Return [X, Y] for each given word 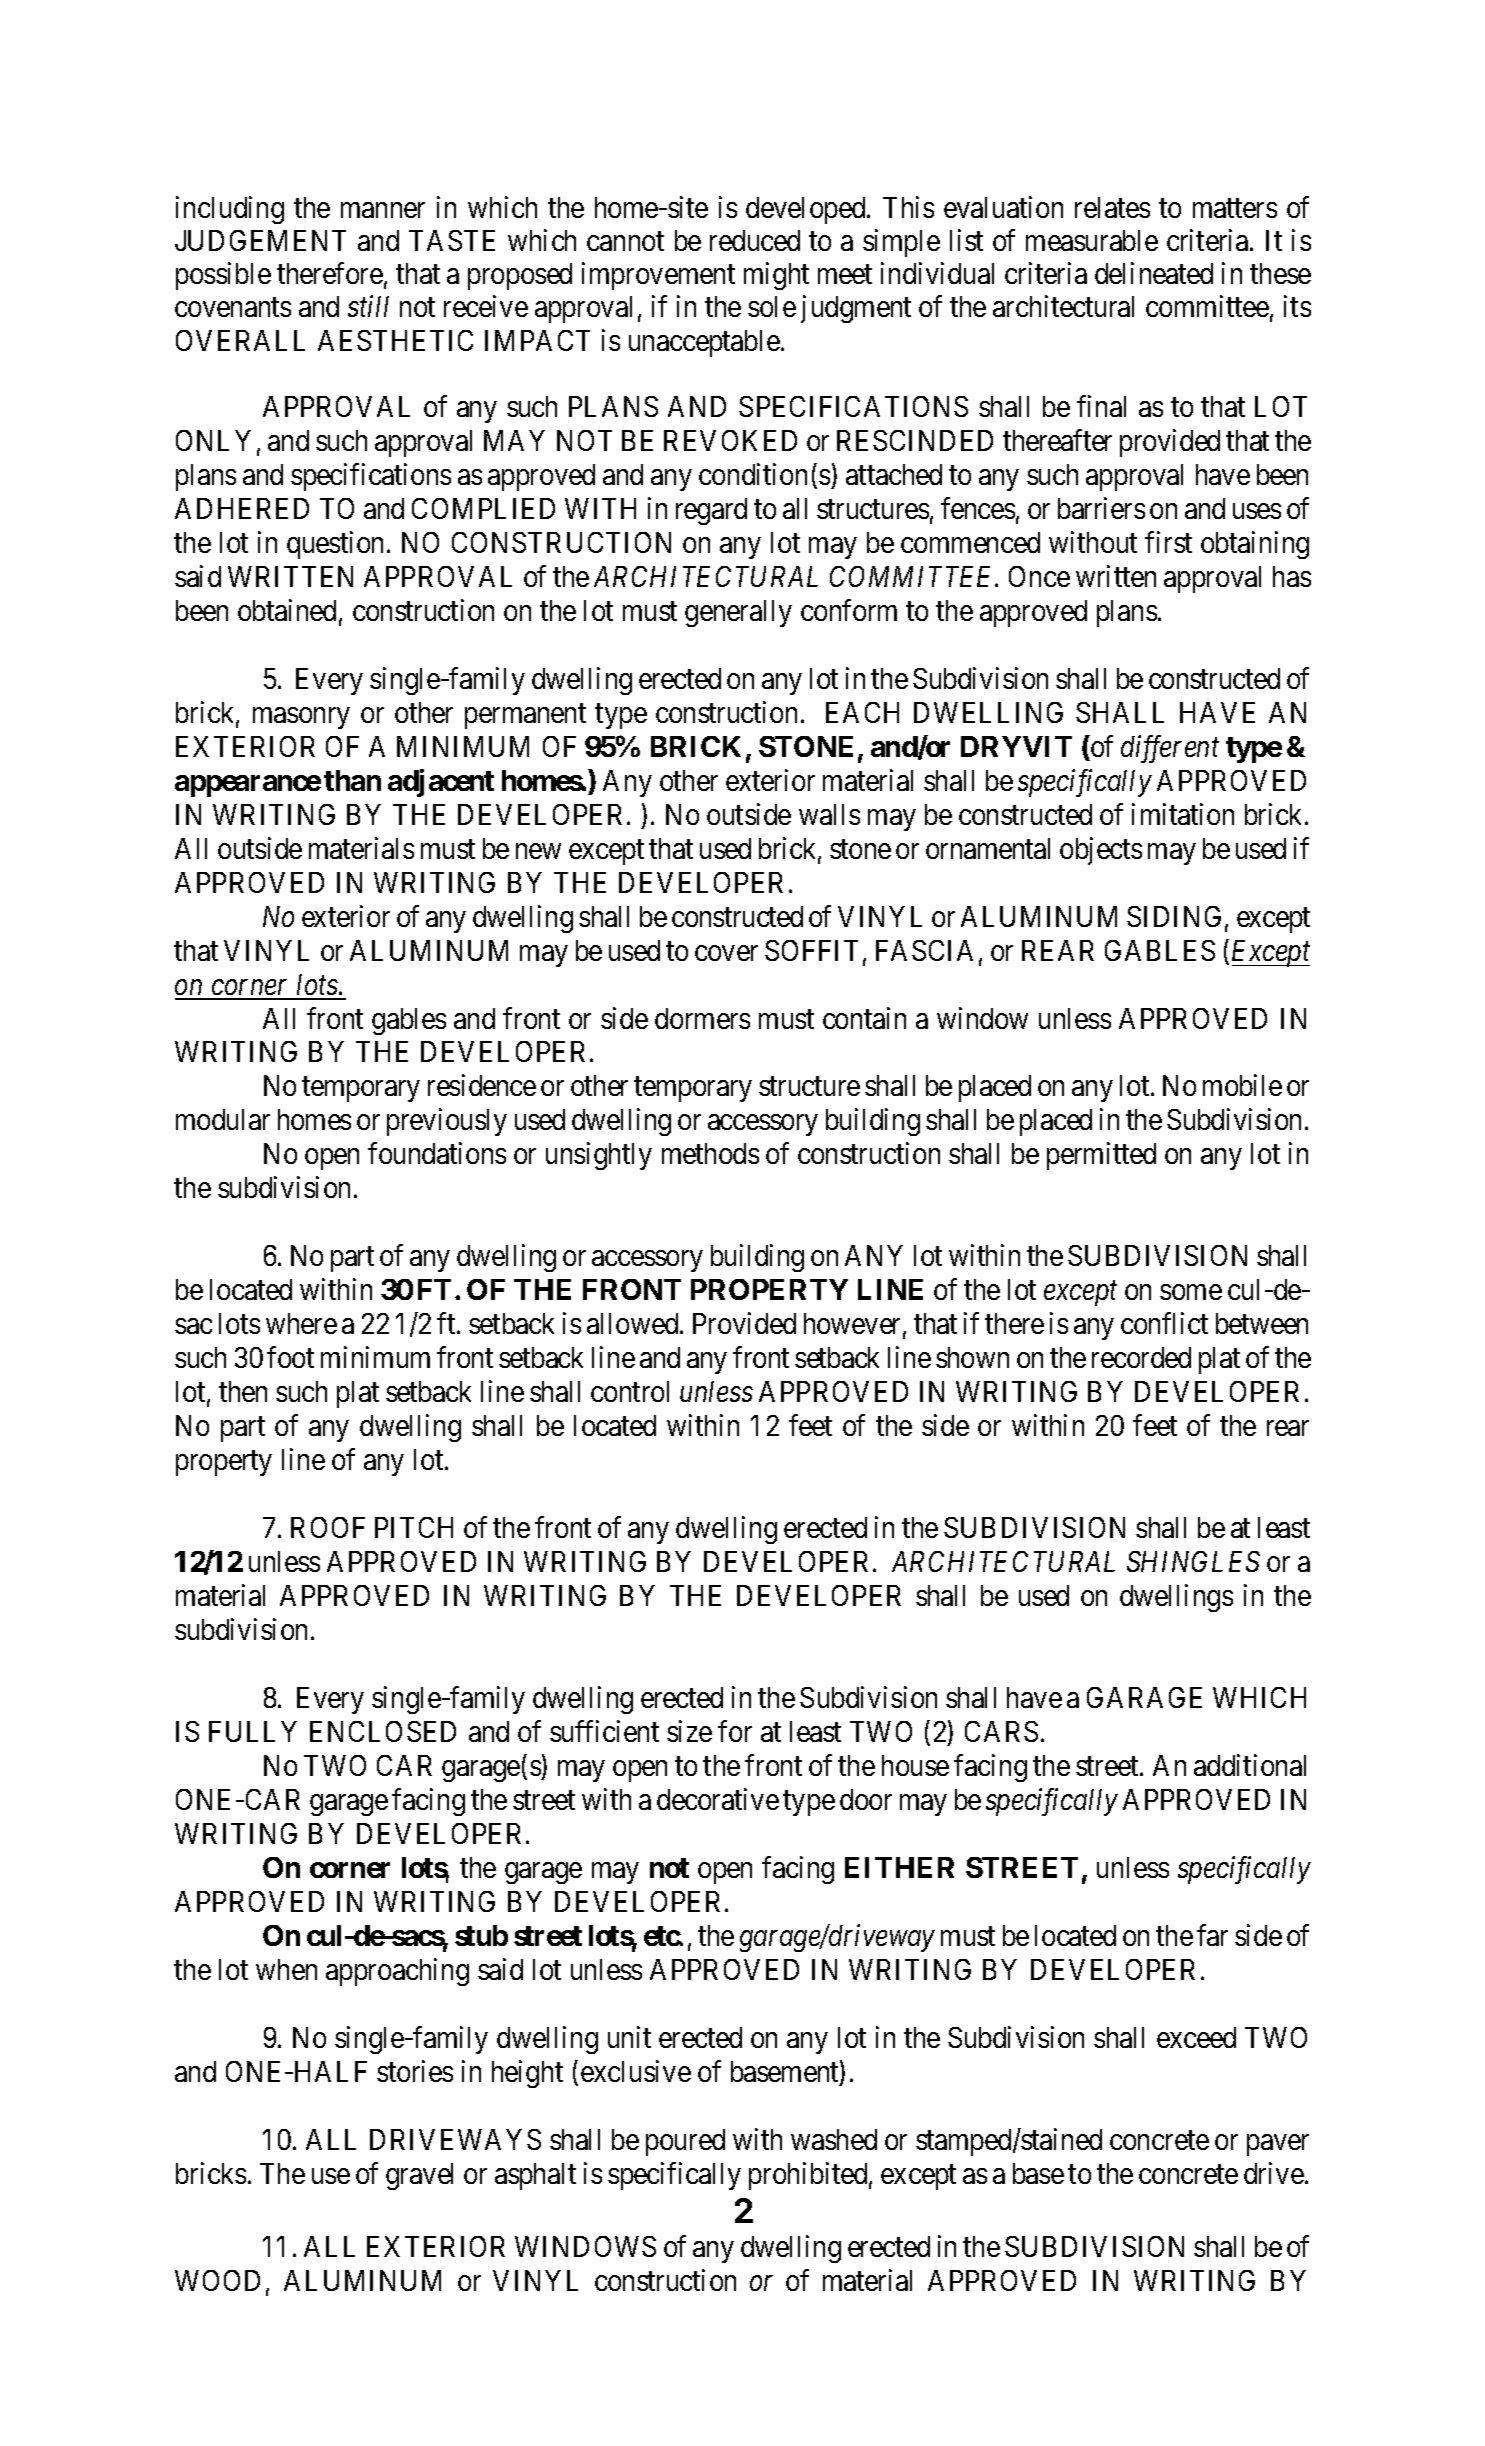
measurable [1092, 240]
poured [685, 2142]
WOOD [217, 2280]
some [1191, 1292]
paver [1278, 2145]
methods [710, 1153]
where [301, 1323]
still [368, 306]
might [776, 276]
